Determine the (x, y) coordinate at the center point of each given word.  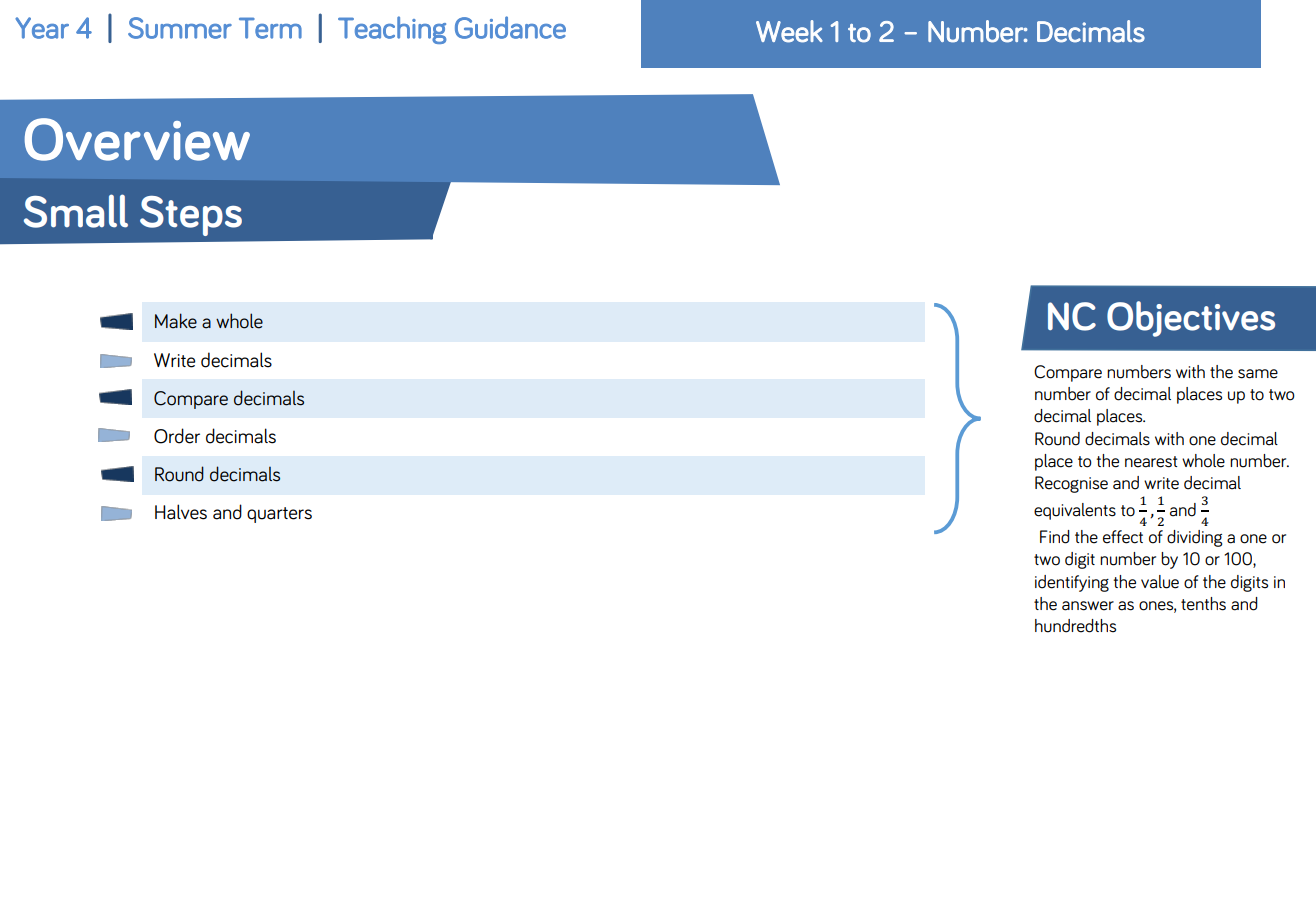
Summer (180, 28)
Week (789, 31)
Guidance (510, 27)
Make (176, 321)
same (1258, 374)
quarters (279, 515)
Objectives (1191, 319)
